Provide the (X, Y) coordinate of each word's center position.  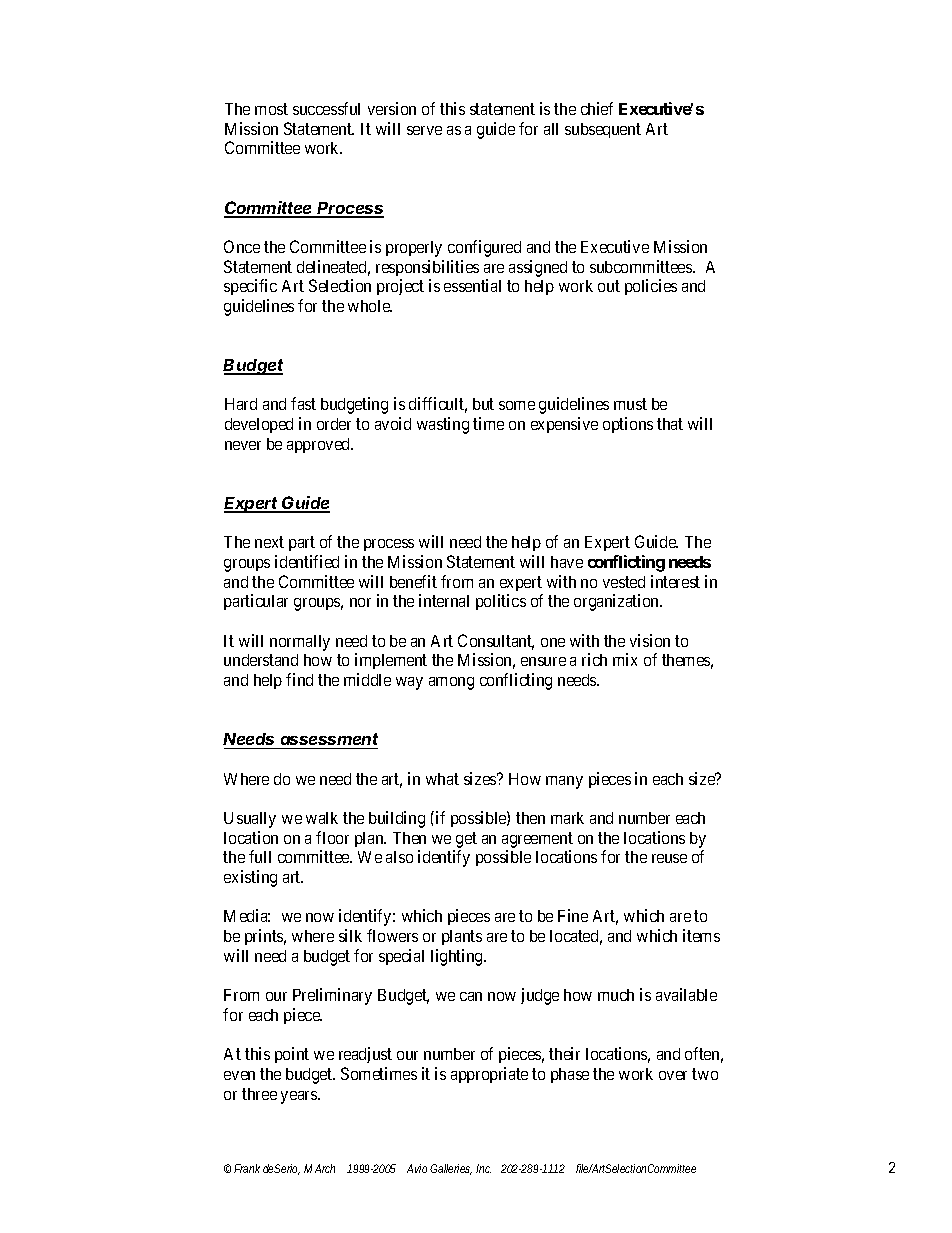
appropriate (489, 1075)
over (673, 1075)
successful (326, 108)
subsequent (603, 130)
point (292, 1055)
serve (424, 130)
